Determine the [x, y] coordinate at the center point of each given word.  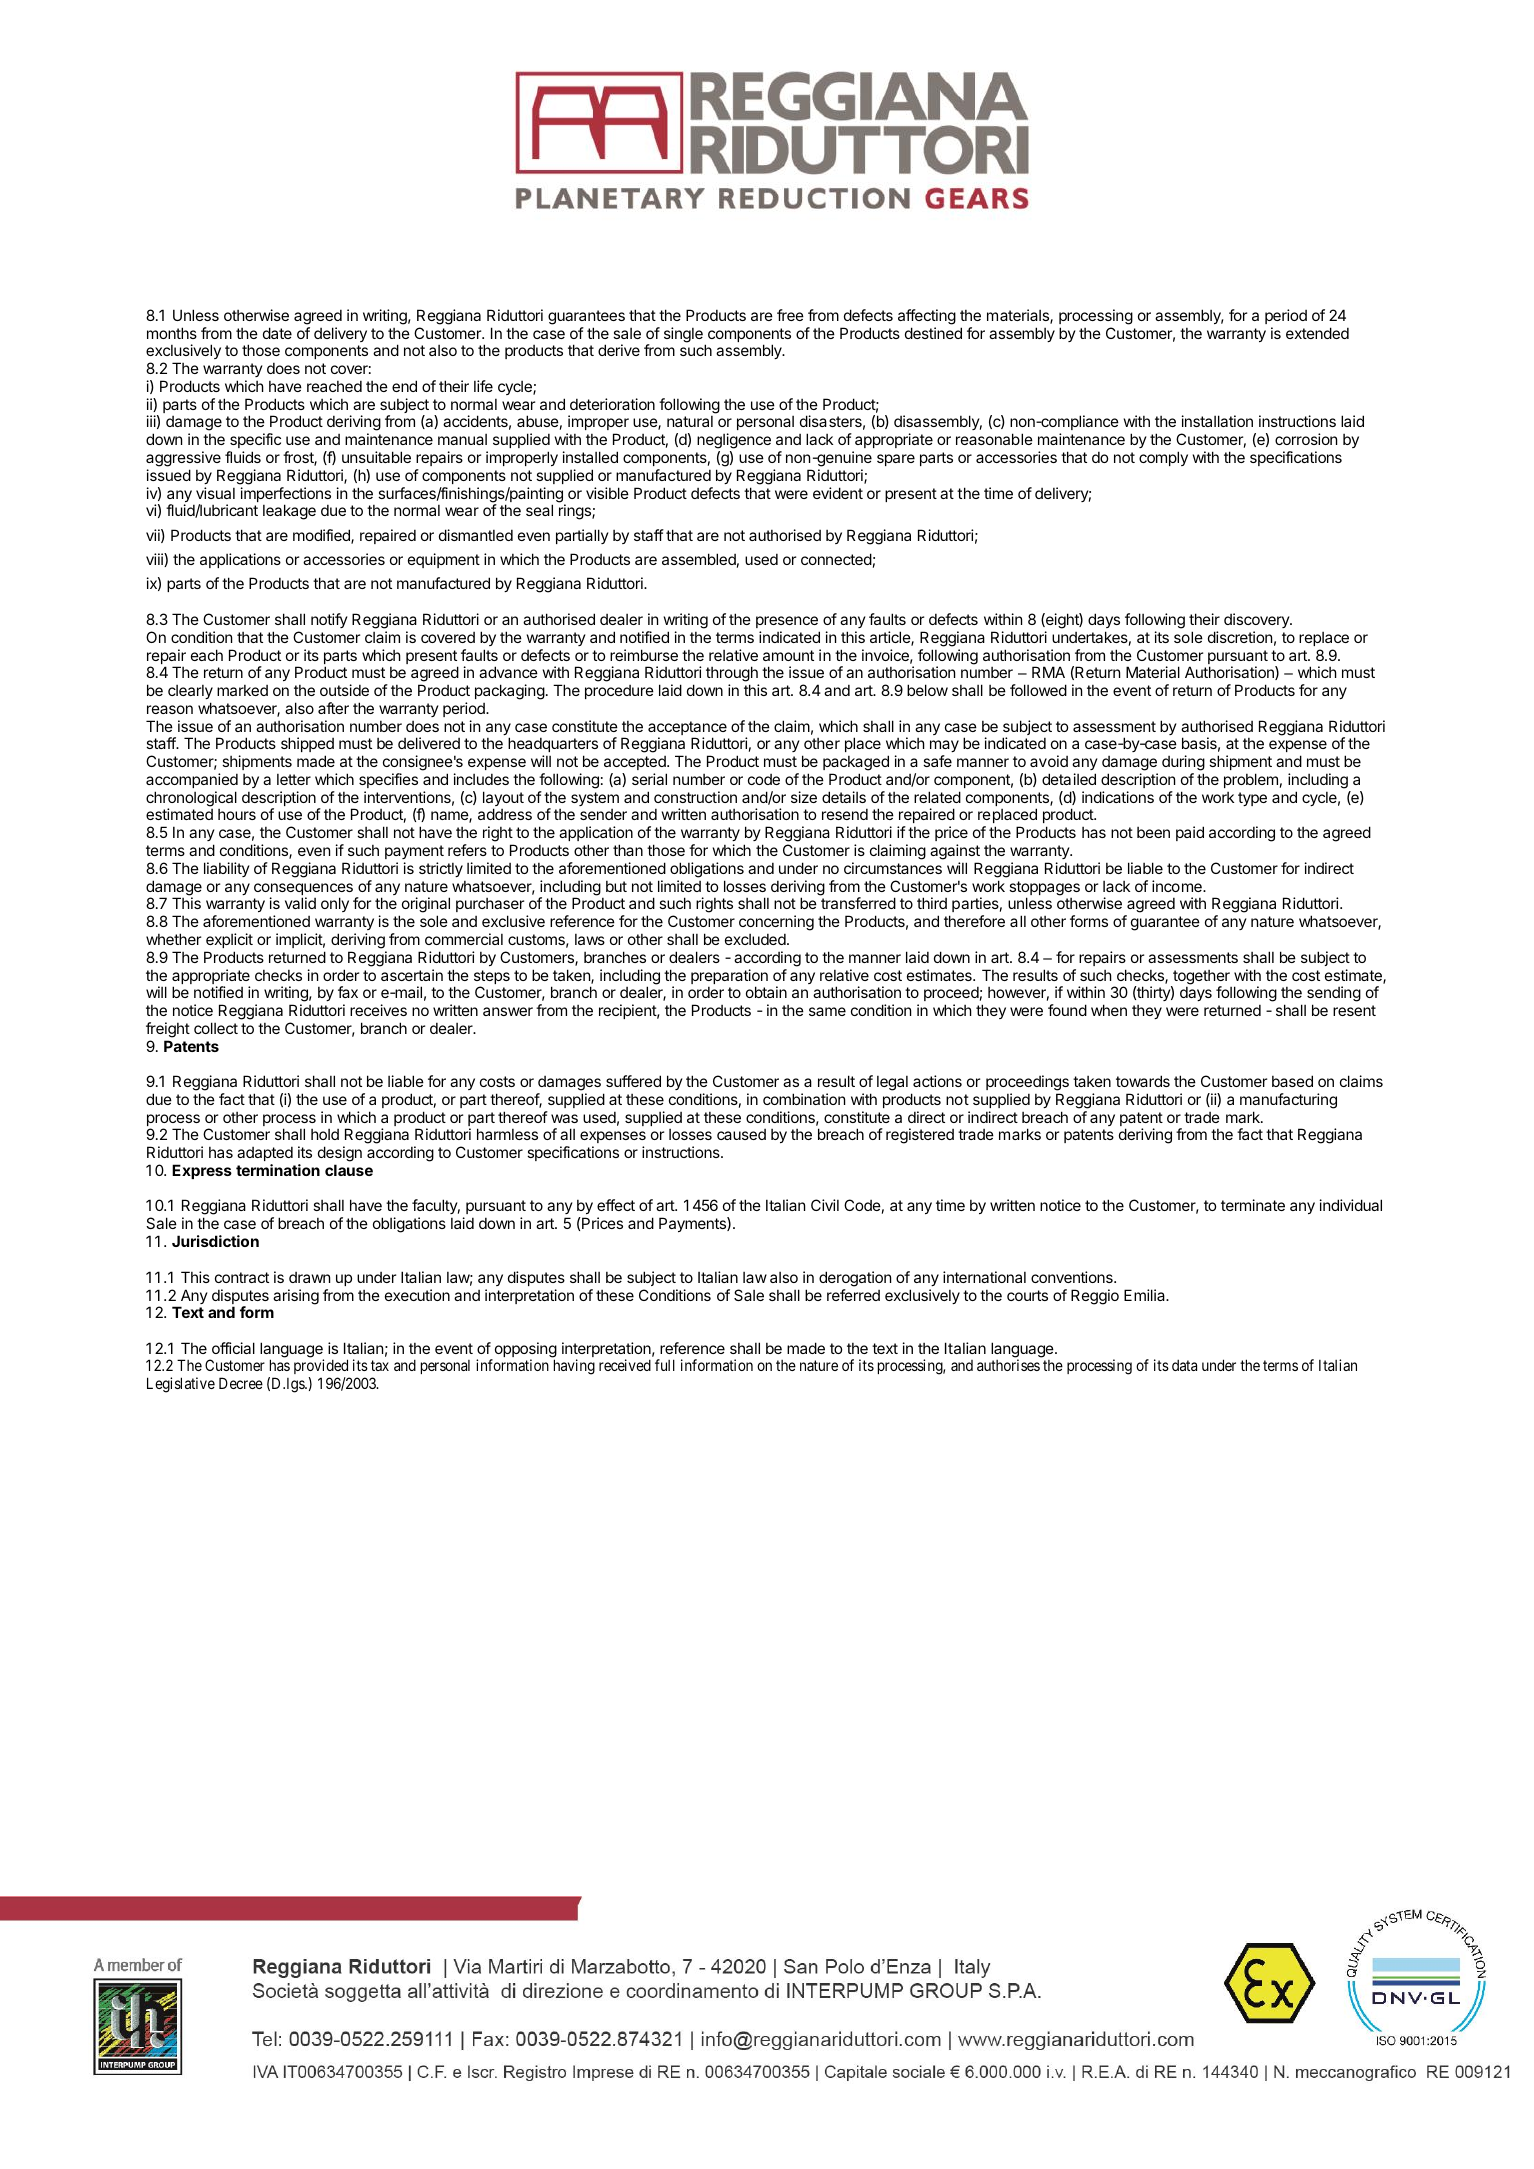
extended [1317, 333]
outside [344, 690]
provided [322, 1368]
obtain [766, 992]
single [683, 335]
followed [1038, 690]
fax [348, 992]
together [1200, 978]
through [732, 674]
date [277, 333]
